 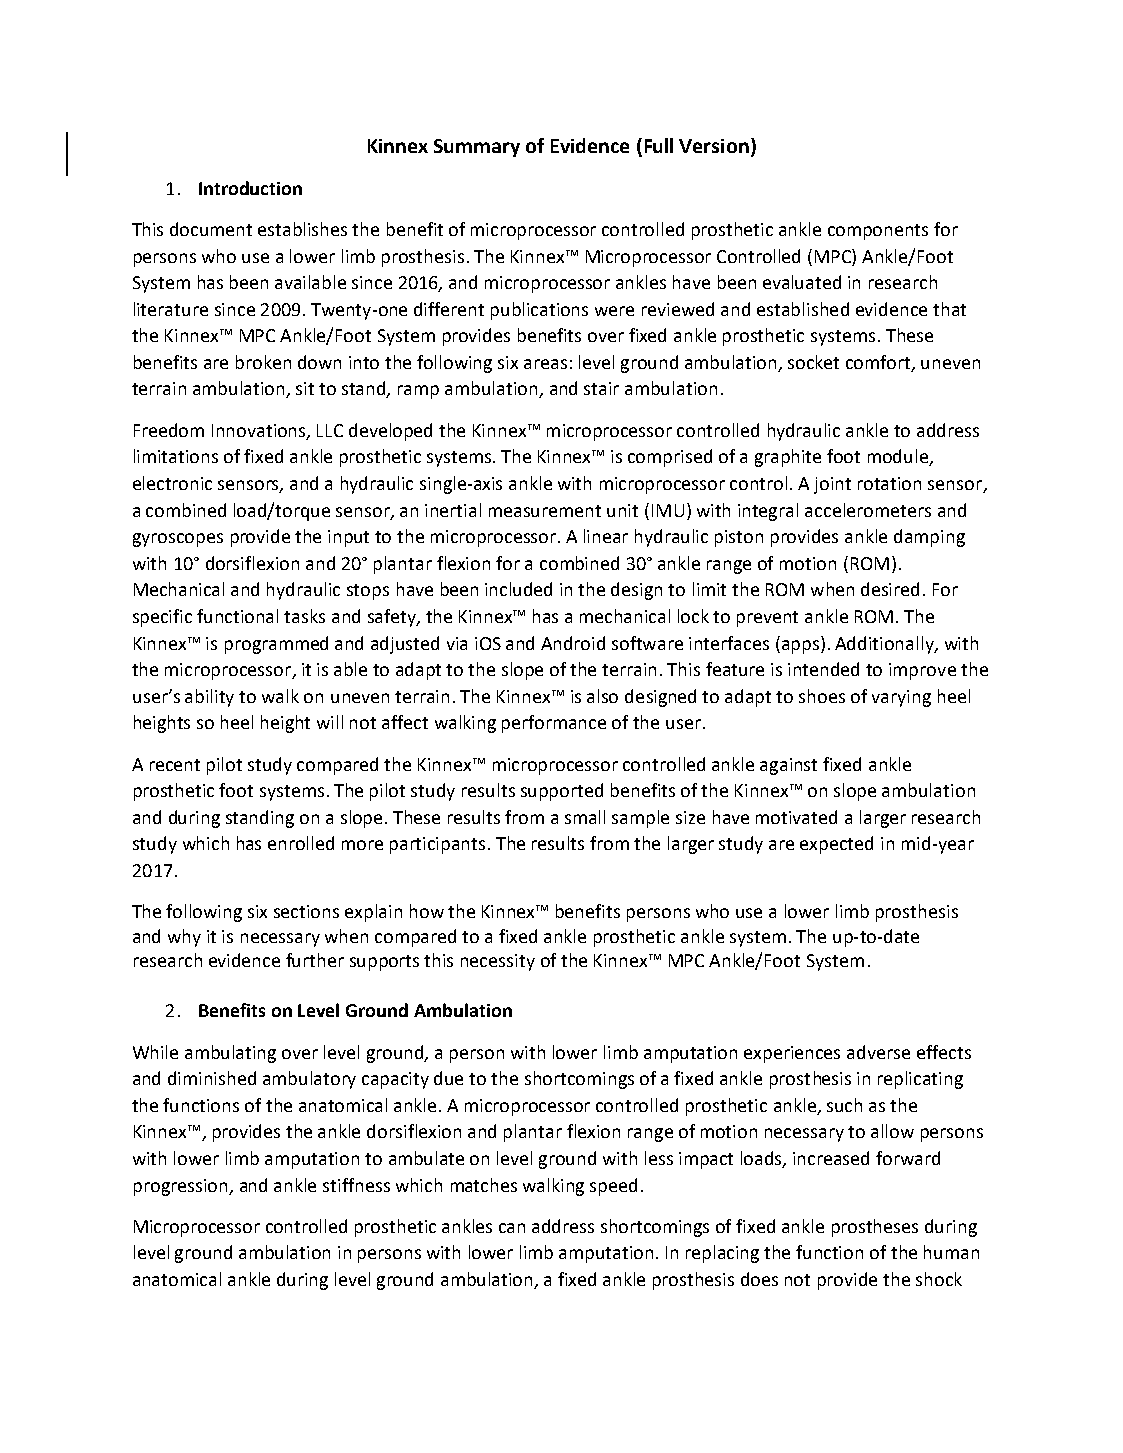 What do you see at coordinates (554, 724) in the screenshot?
I see `performance` at bounding box center [554, 724].
